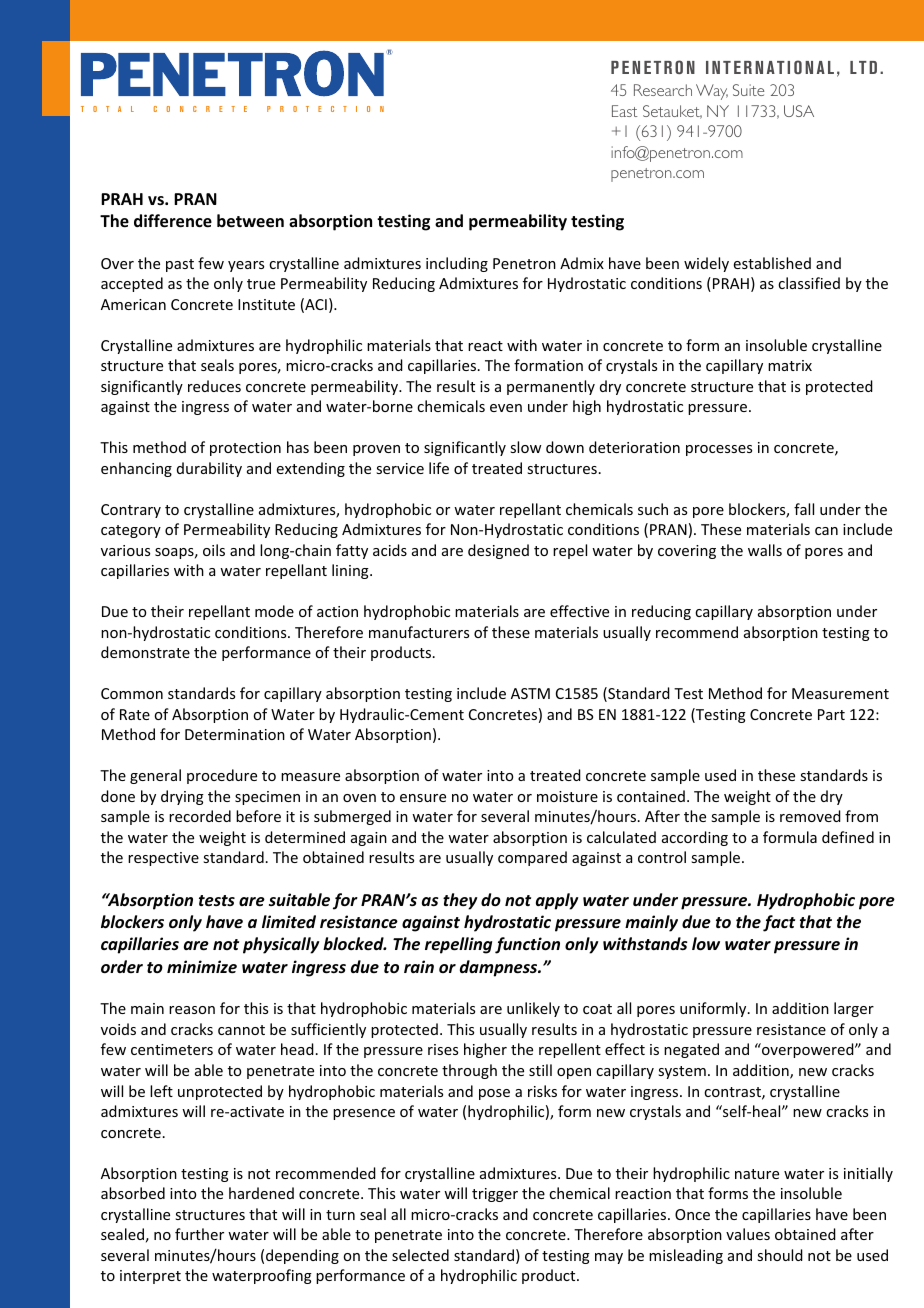 This screenshot has height=1308, width=924. Describe the element at coordinates (790, 365) in the screenshot. I see `matrix` at that location.
